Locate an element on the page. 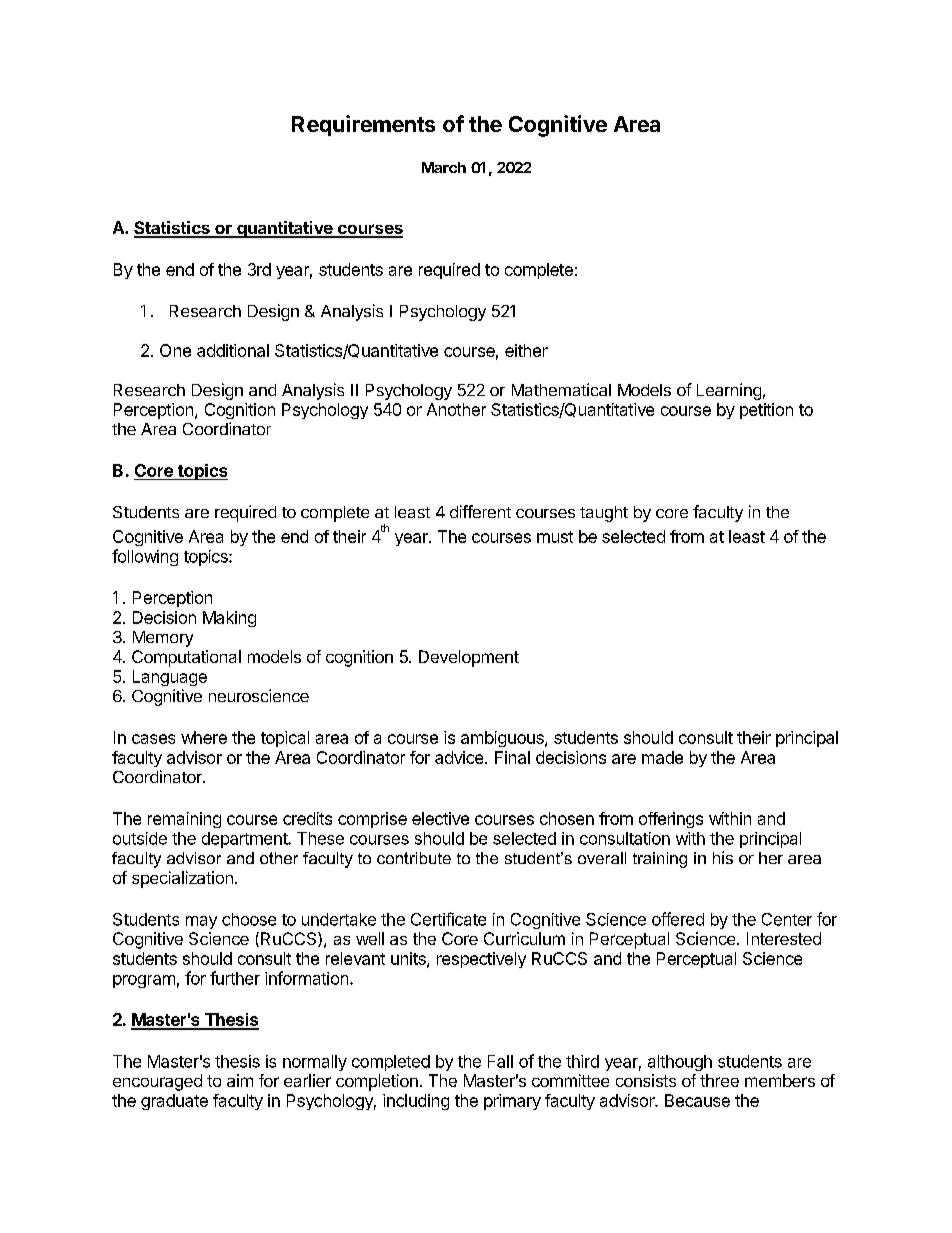  Fall is located at coordinates (500, 1061).
